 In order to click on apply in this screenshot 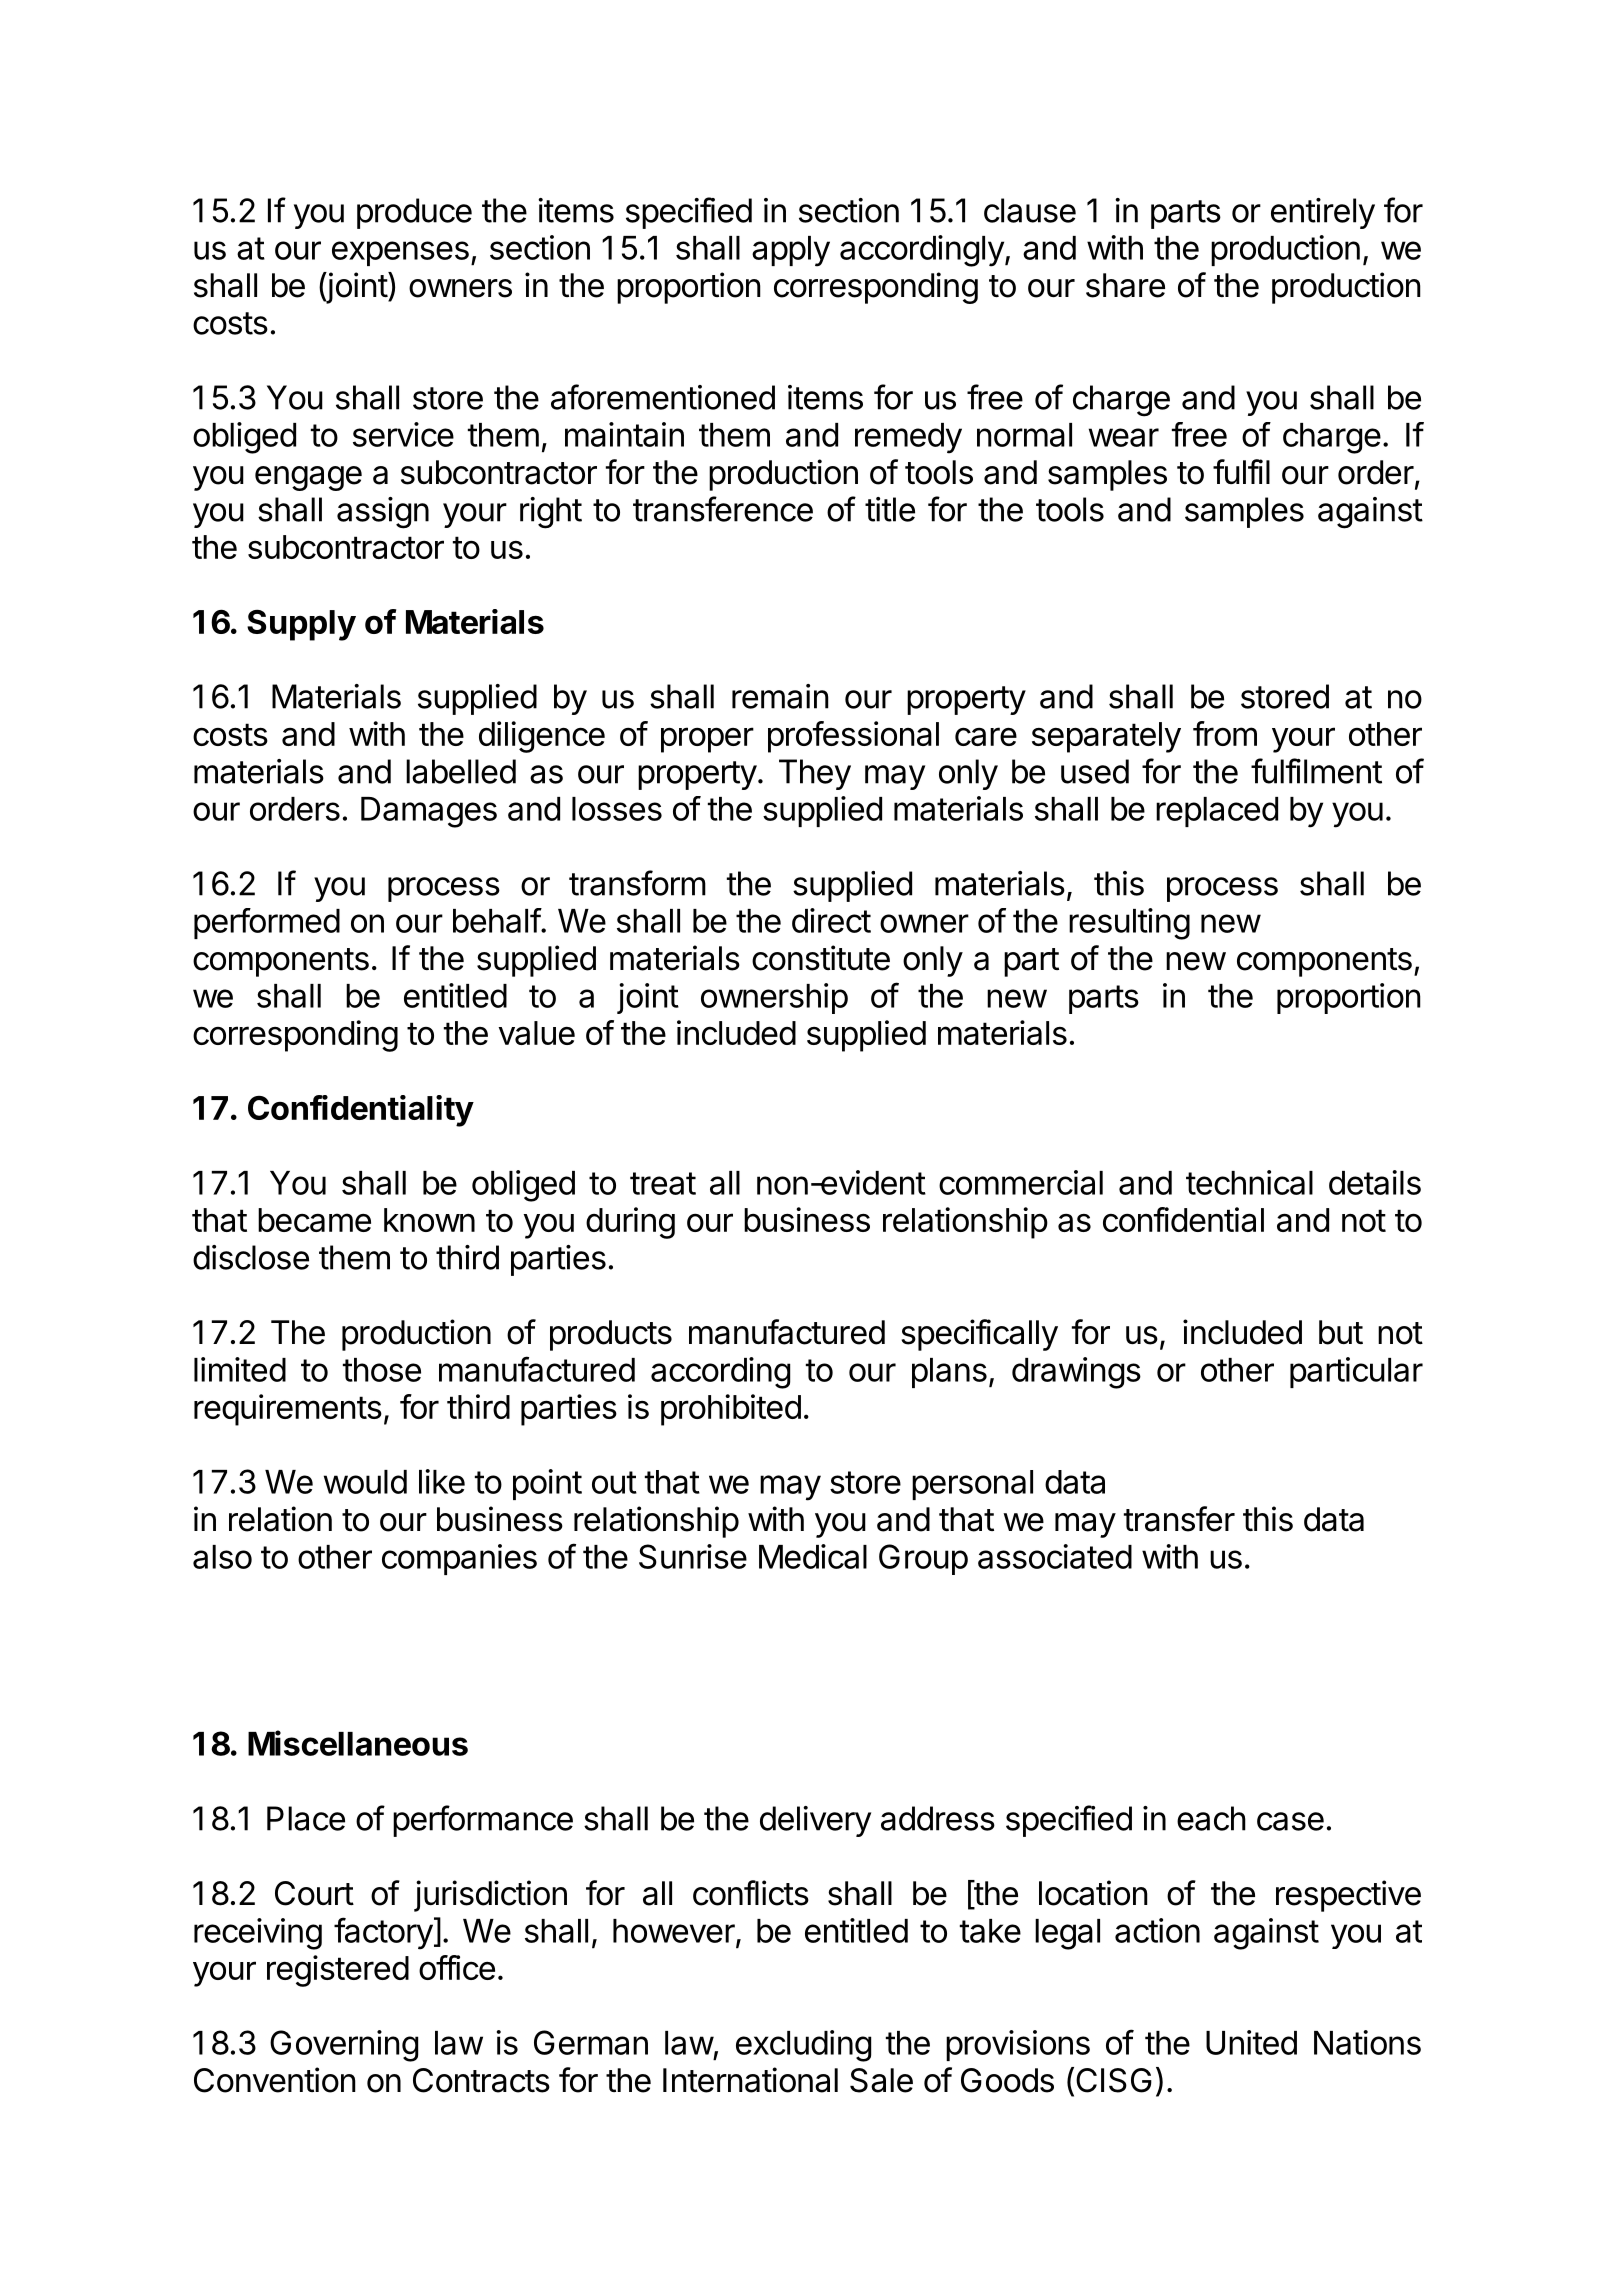, I will do `click(791, 251)`.
